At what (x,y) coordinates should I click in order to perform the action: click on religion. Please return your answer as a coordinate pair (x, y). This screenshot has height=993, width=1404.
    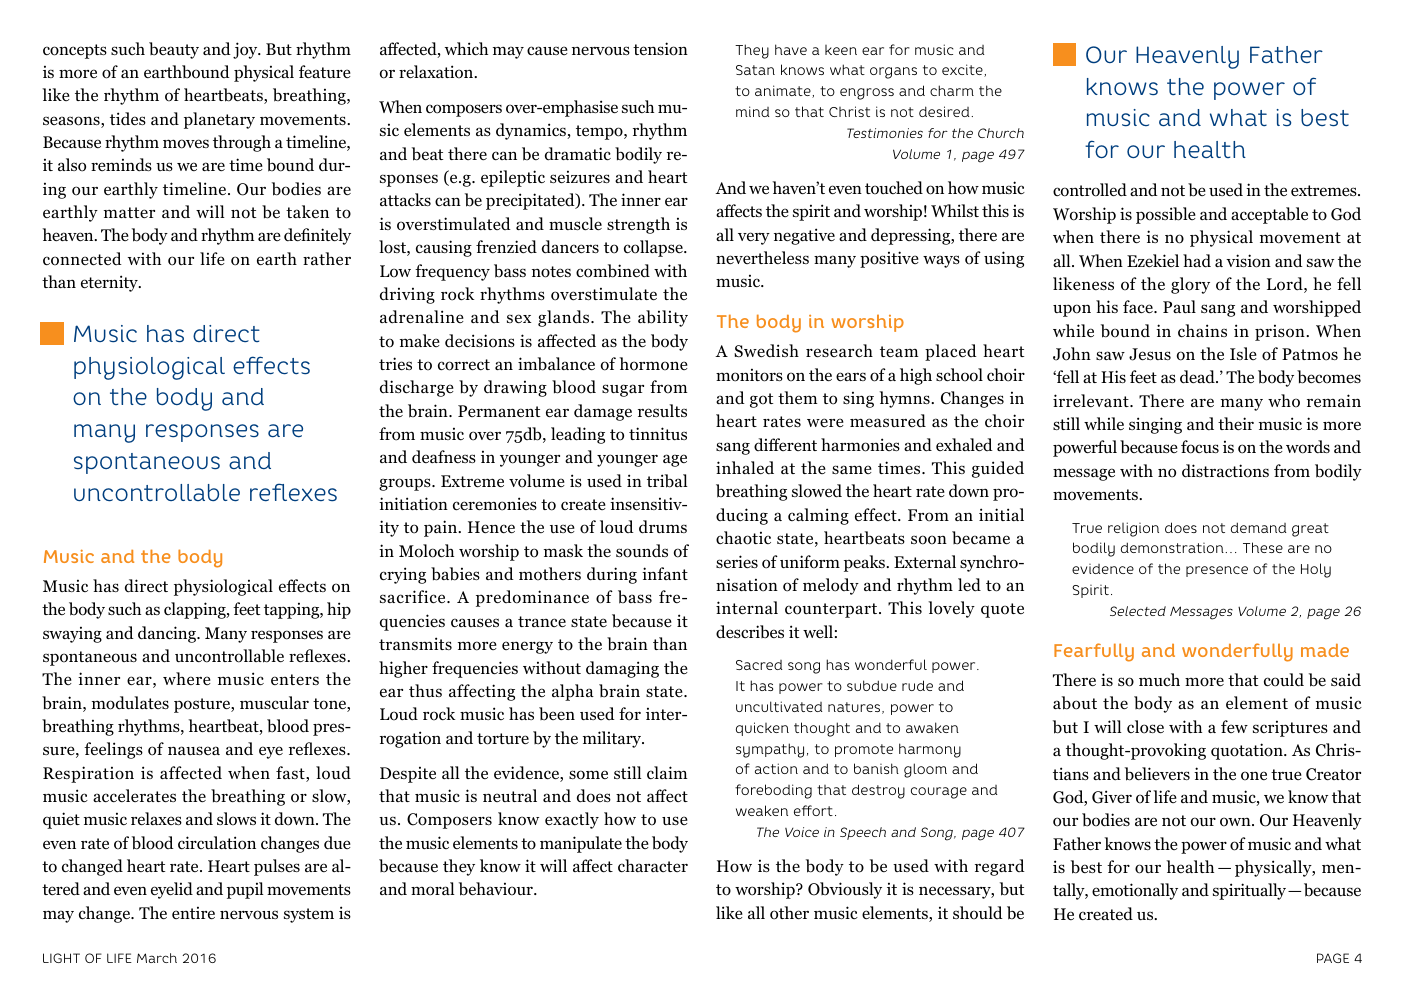
    Looking at the image, I should click on (1133, 529).
